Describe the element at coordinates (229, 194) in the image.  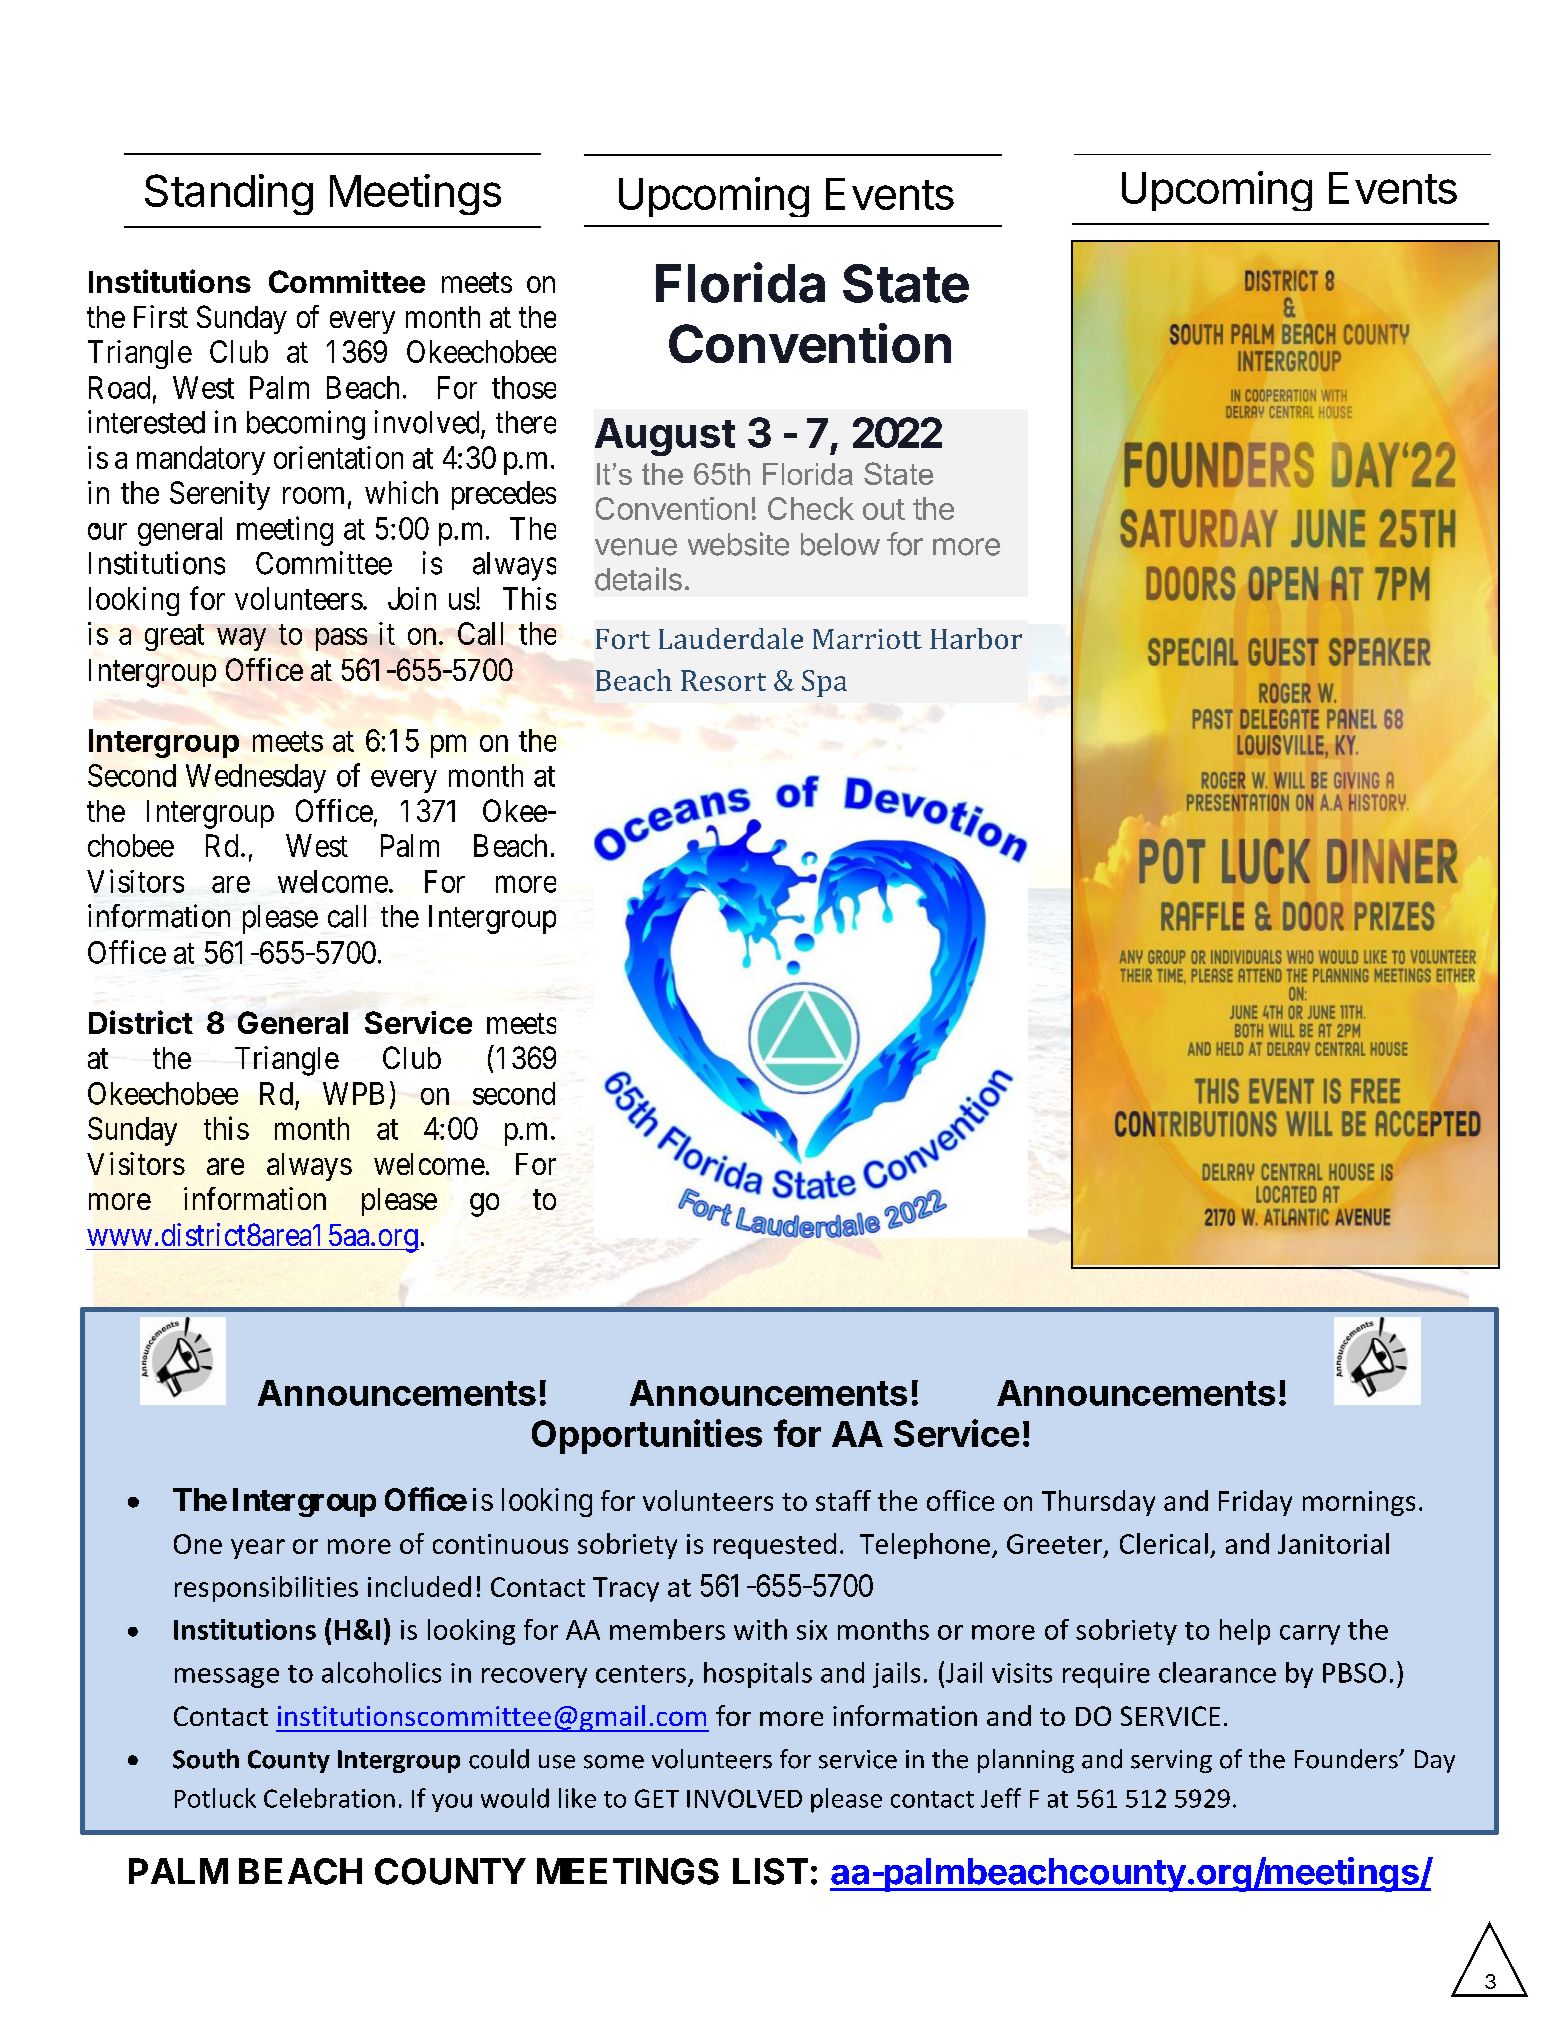
I see `Standing` at that location.
